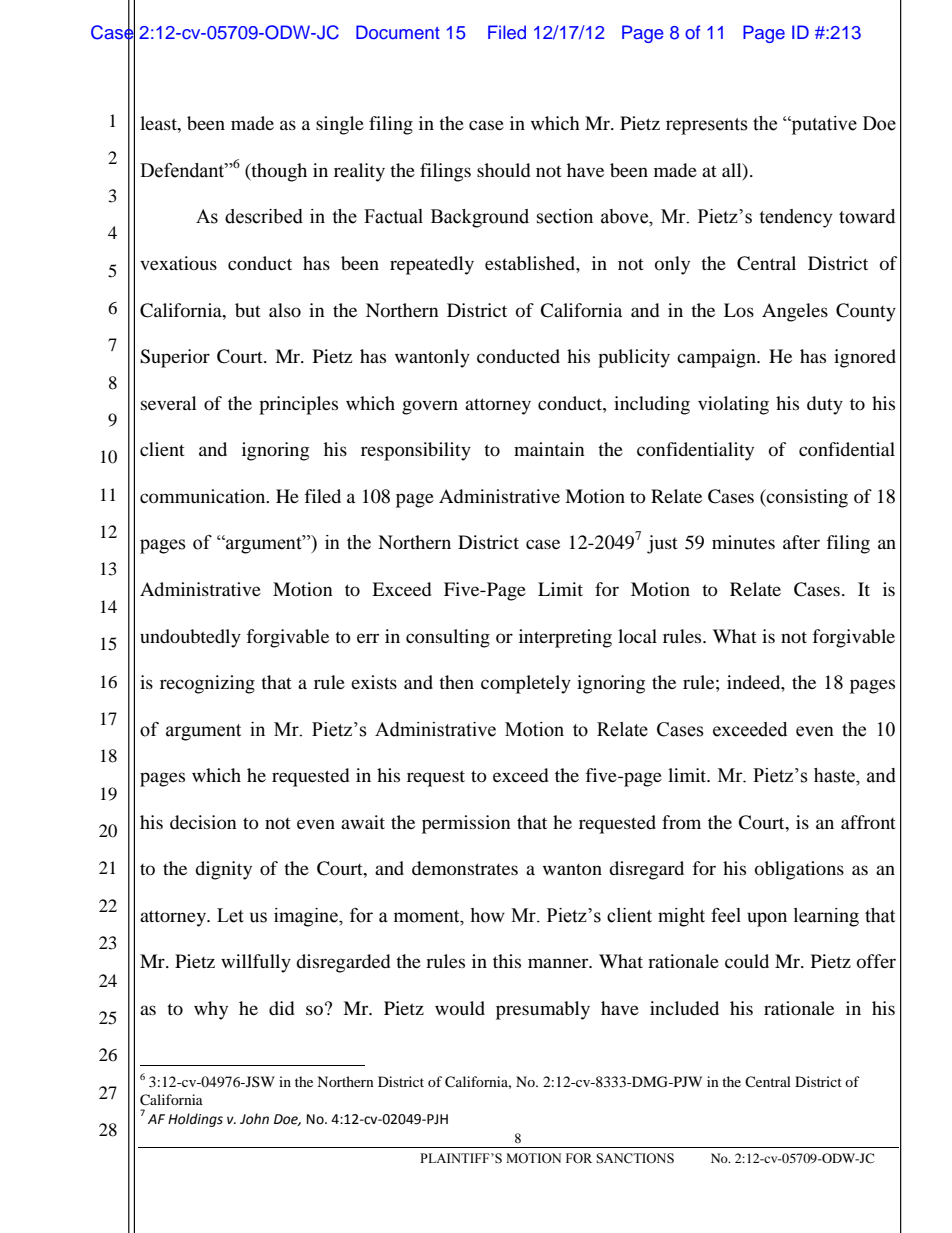  I want to click on principles, so click(298, 405).
